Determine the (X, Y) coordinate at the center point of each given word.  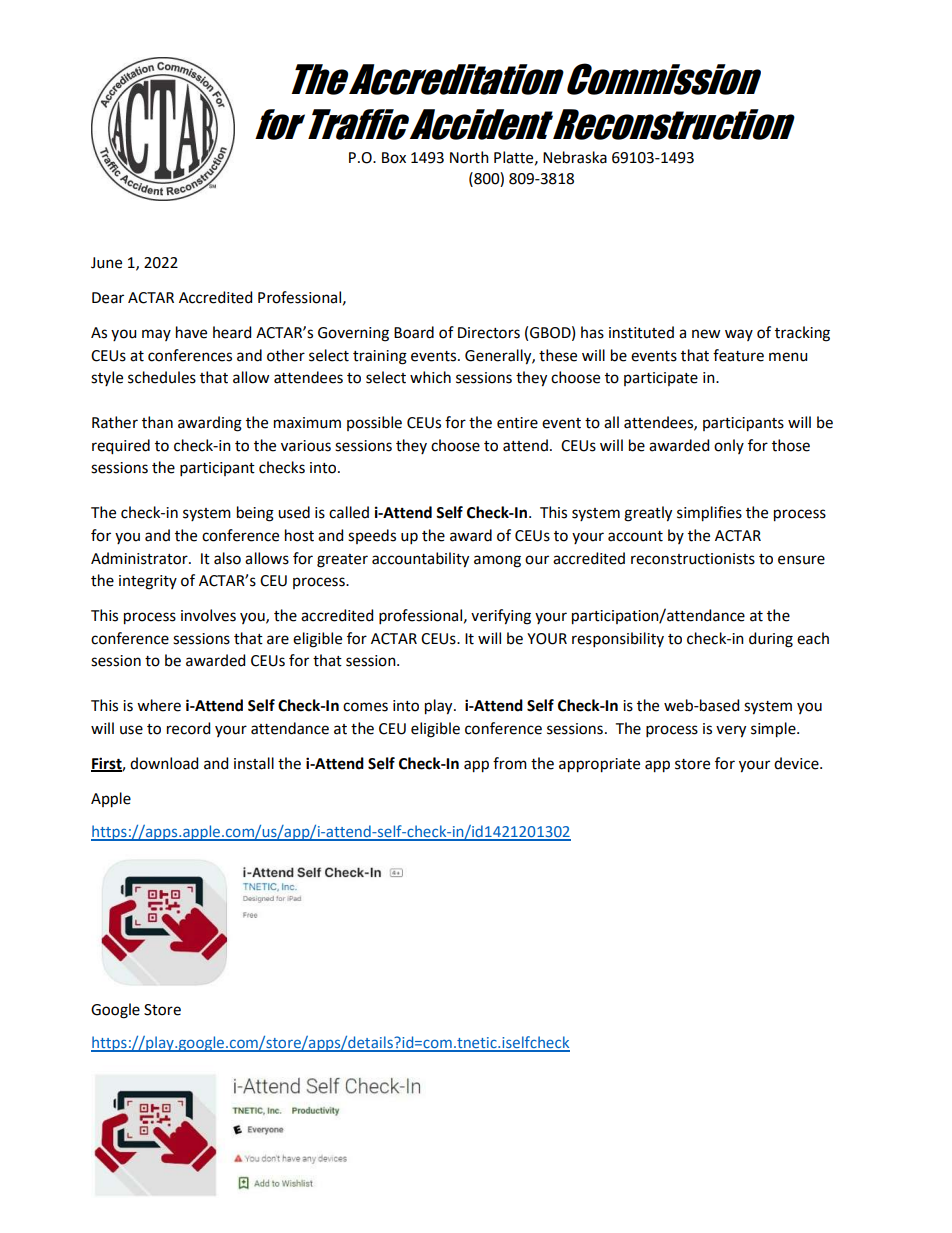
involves (208, 615)
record (188, 728)
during (771, 640)
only (729, 446)
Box (394, 158)
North (469, 157)
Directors (489, 333)
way (739, 335)
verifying (501, 617)
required (121, 447)
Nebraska (575, 157)
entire (517, 423)
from (510, 763)
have (191, 332)
